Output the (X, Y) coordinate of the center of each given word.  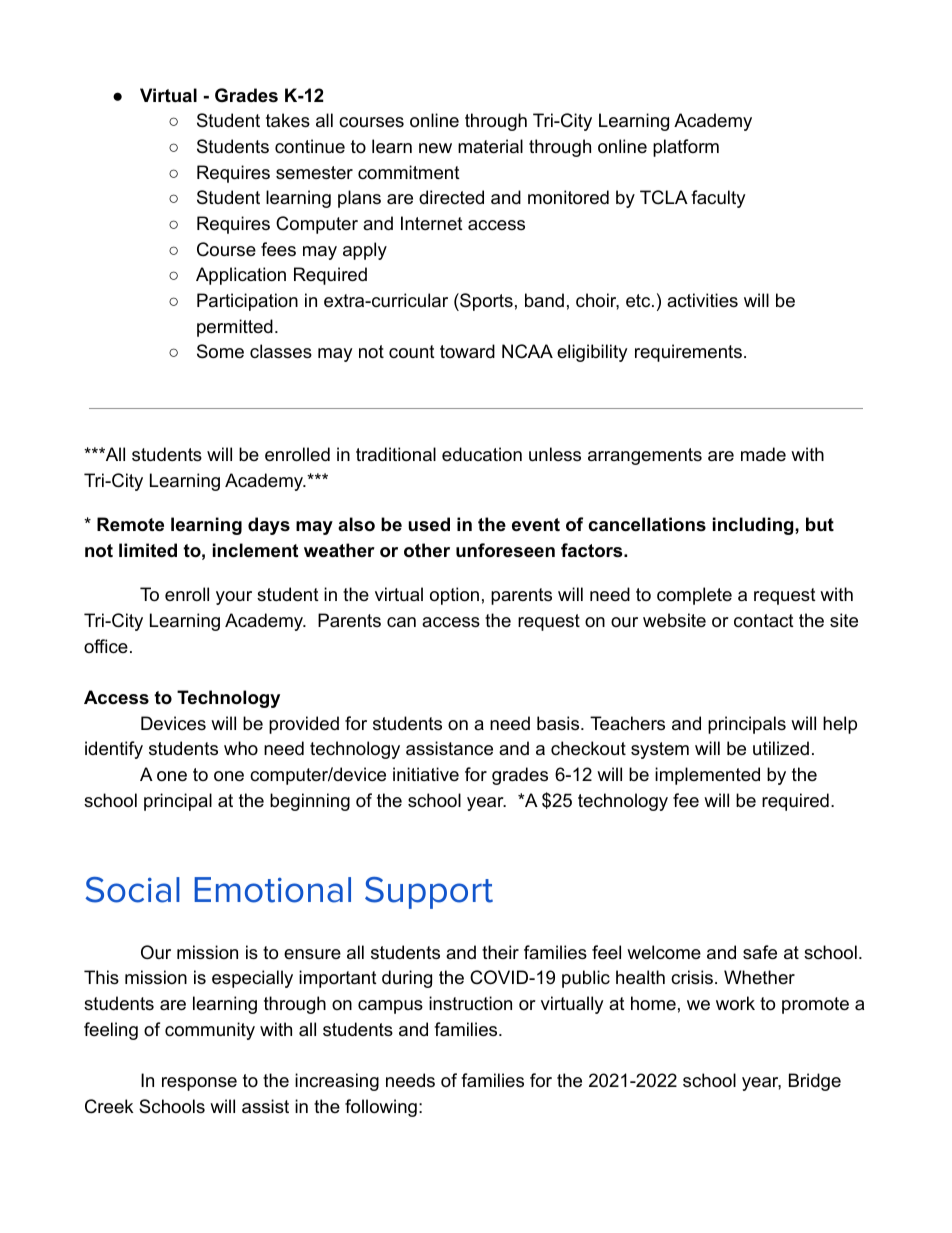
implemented (707, 776)
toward (467, 351)
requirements (688, 353)
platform (686, 148)
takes (288, 120)
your (234, 598)
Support (429, 893)
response (199, 1084)
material (490, 146)
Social (132, 890)
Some (220, 351)
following (381, 1108)
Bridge (815, 1082)
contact (764, 620)
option (454, 596)
